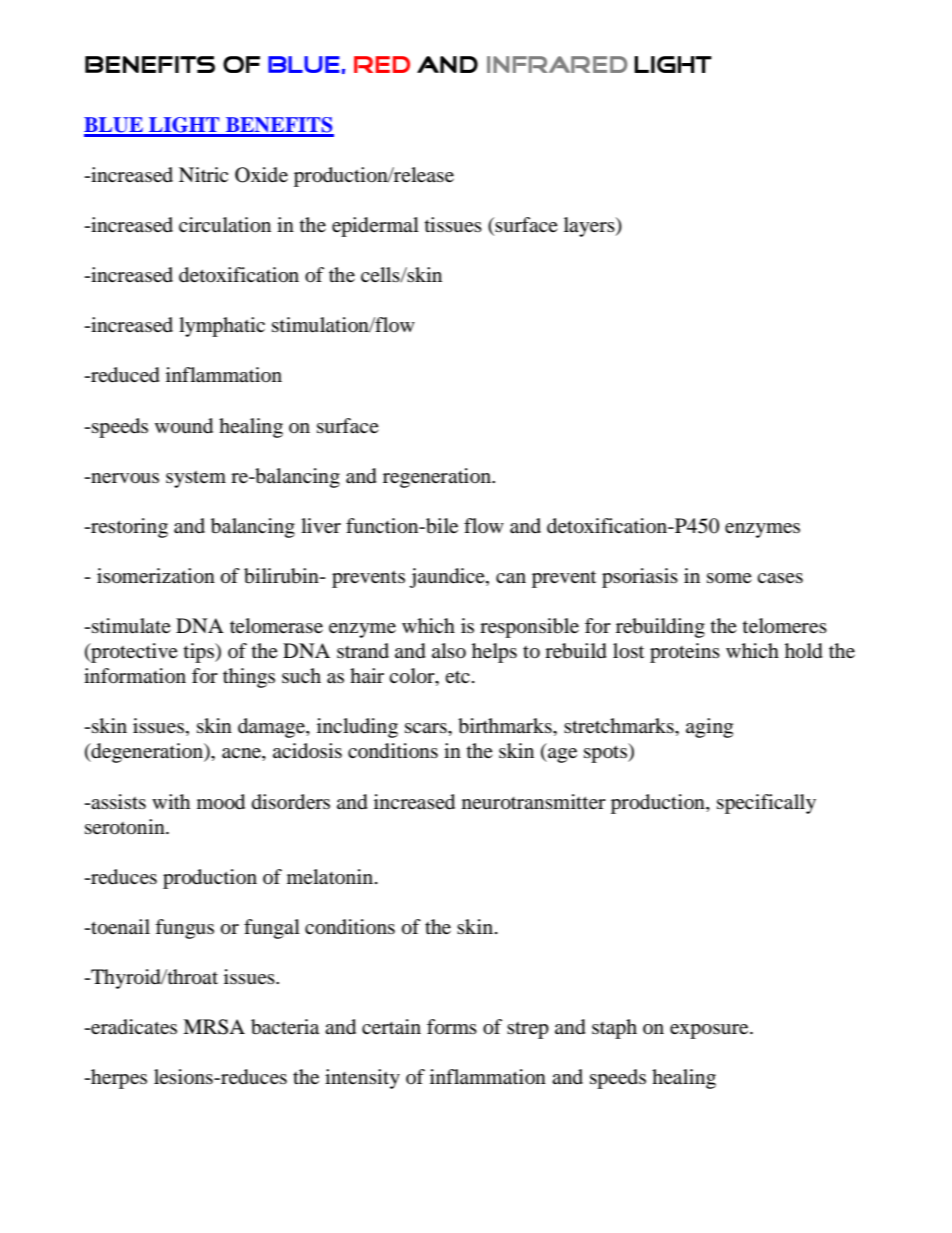 The height and width of the image is (1233, 952). Describe the element at coordinates (438, 478) in the image. I see `regeneration` at that location.
